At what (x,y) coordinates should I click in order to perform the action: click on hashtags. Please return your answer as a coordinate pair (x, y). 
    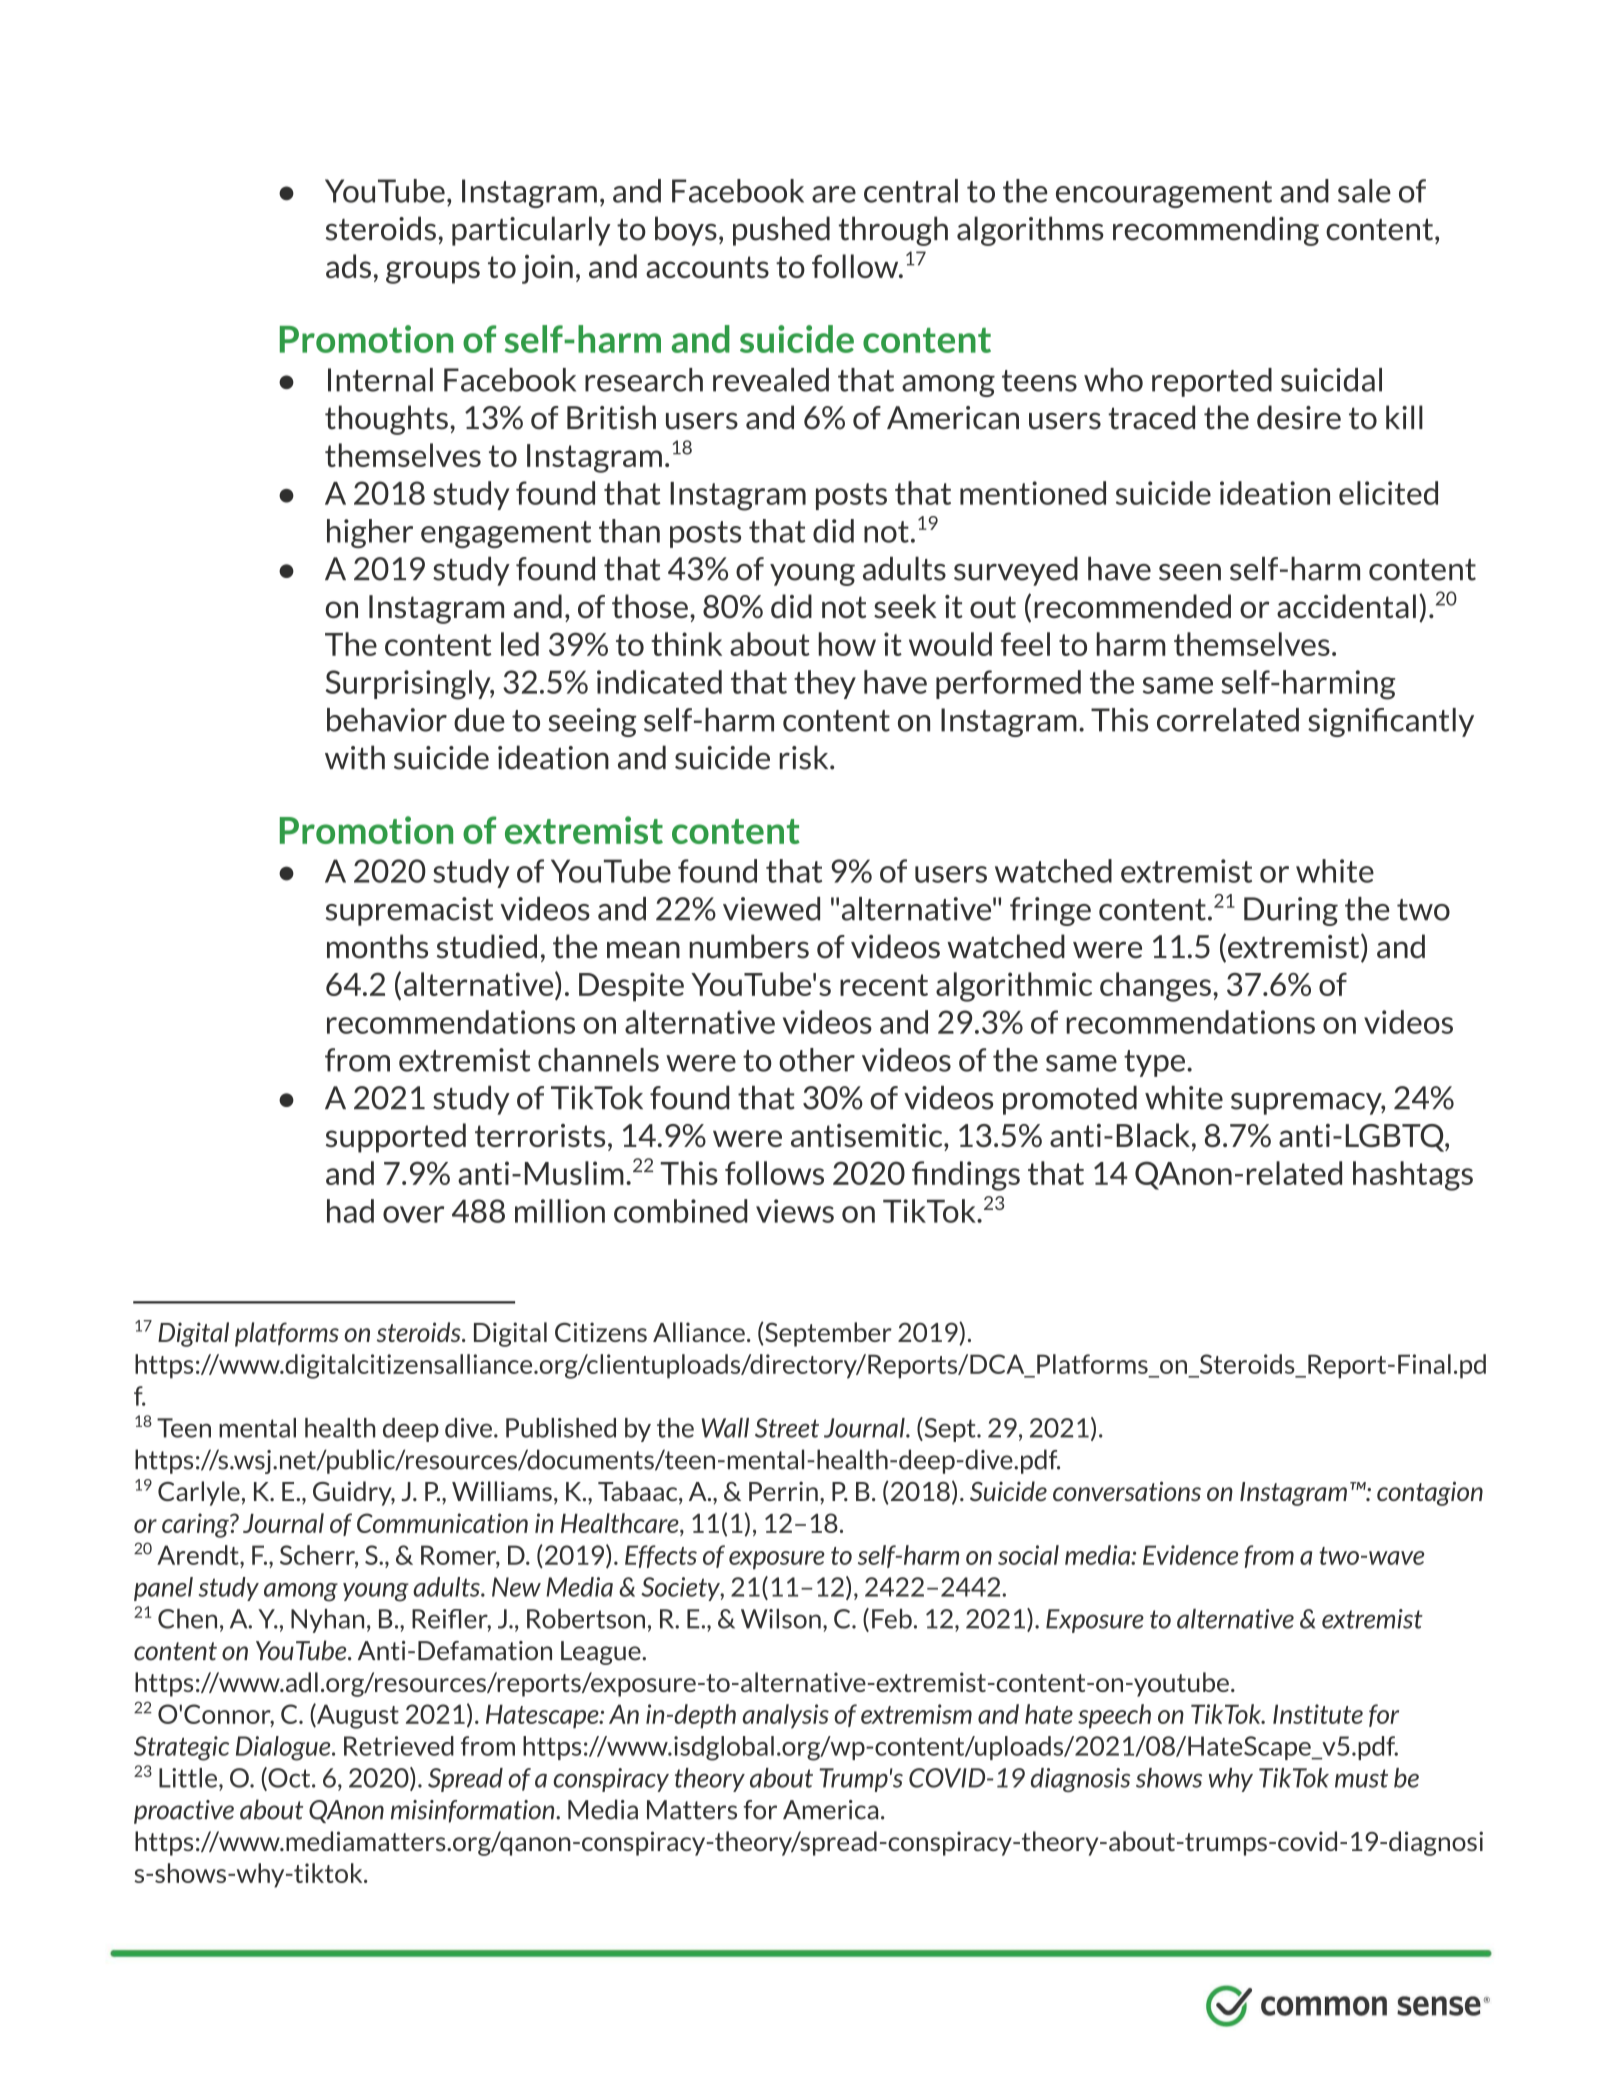
    Looking at the image, I should click on (1413, 1176).
